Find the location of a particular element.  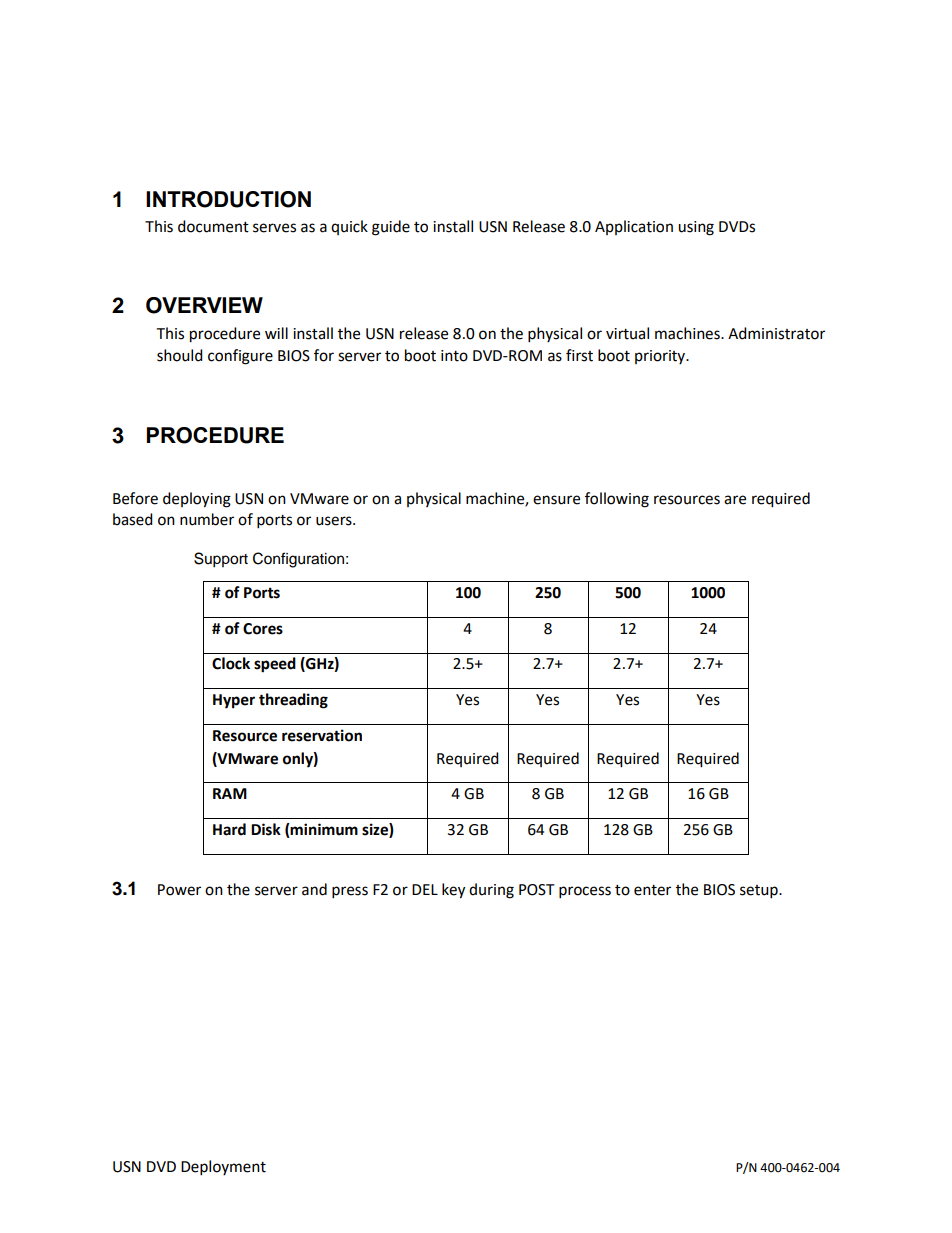

guide is located at coordinates (391, 228).
